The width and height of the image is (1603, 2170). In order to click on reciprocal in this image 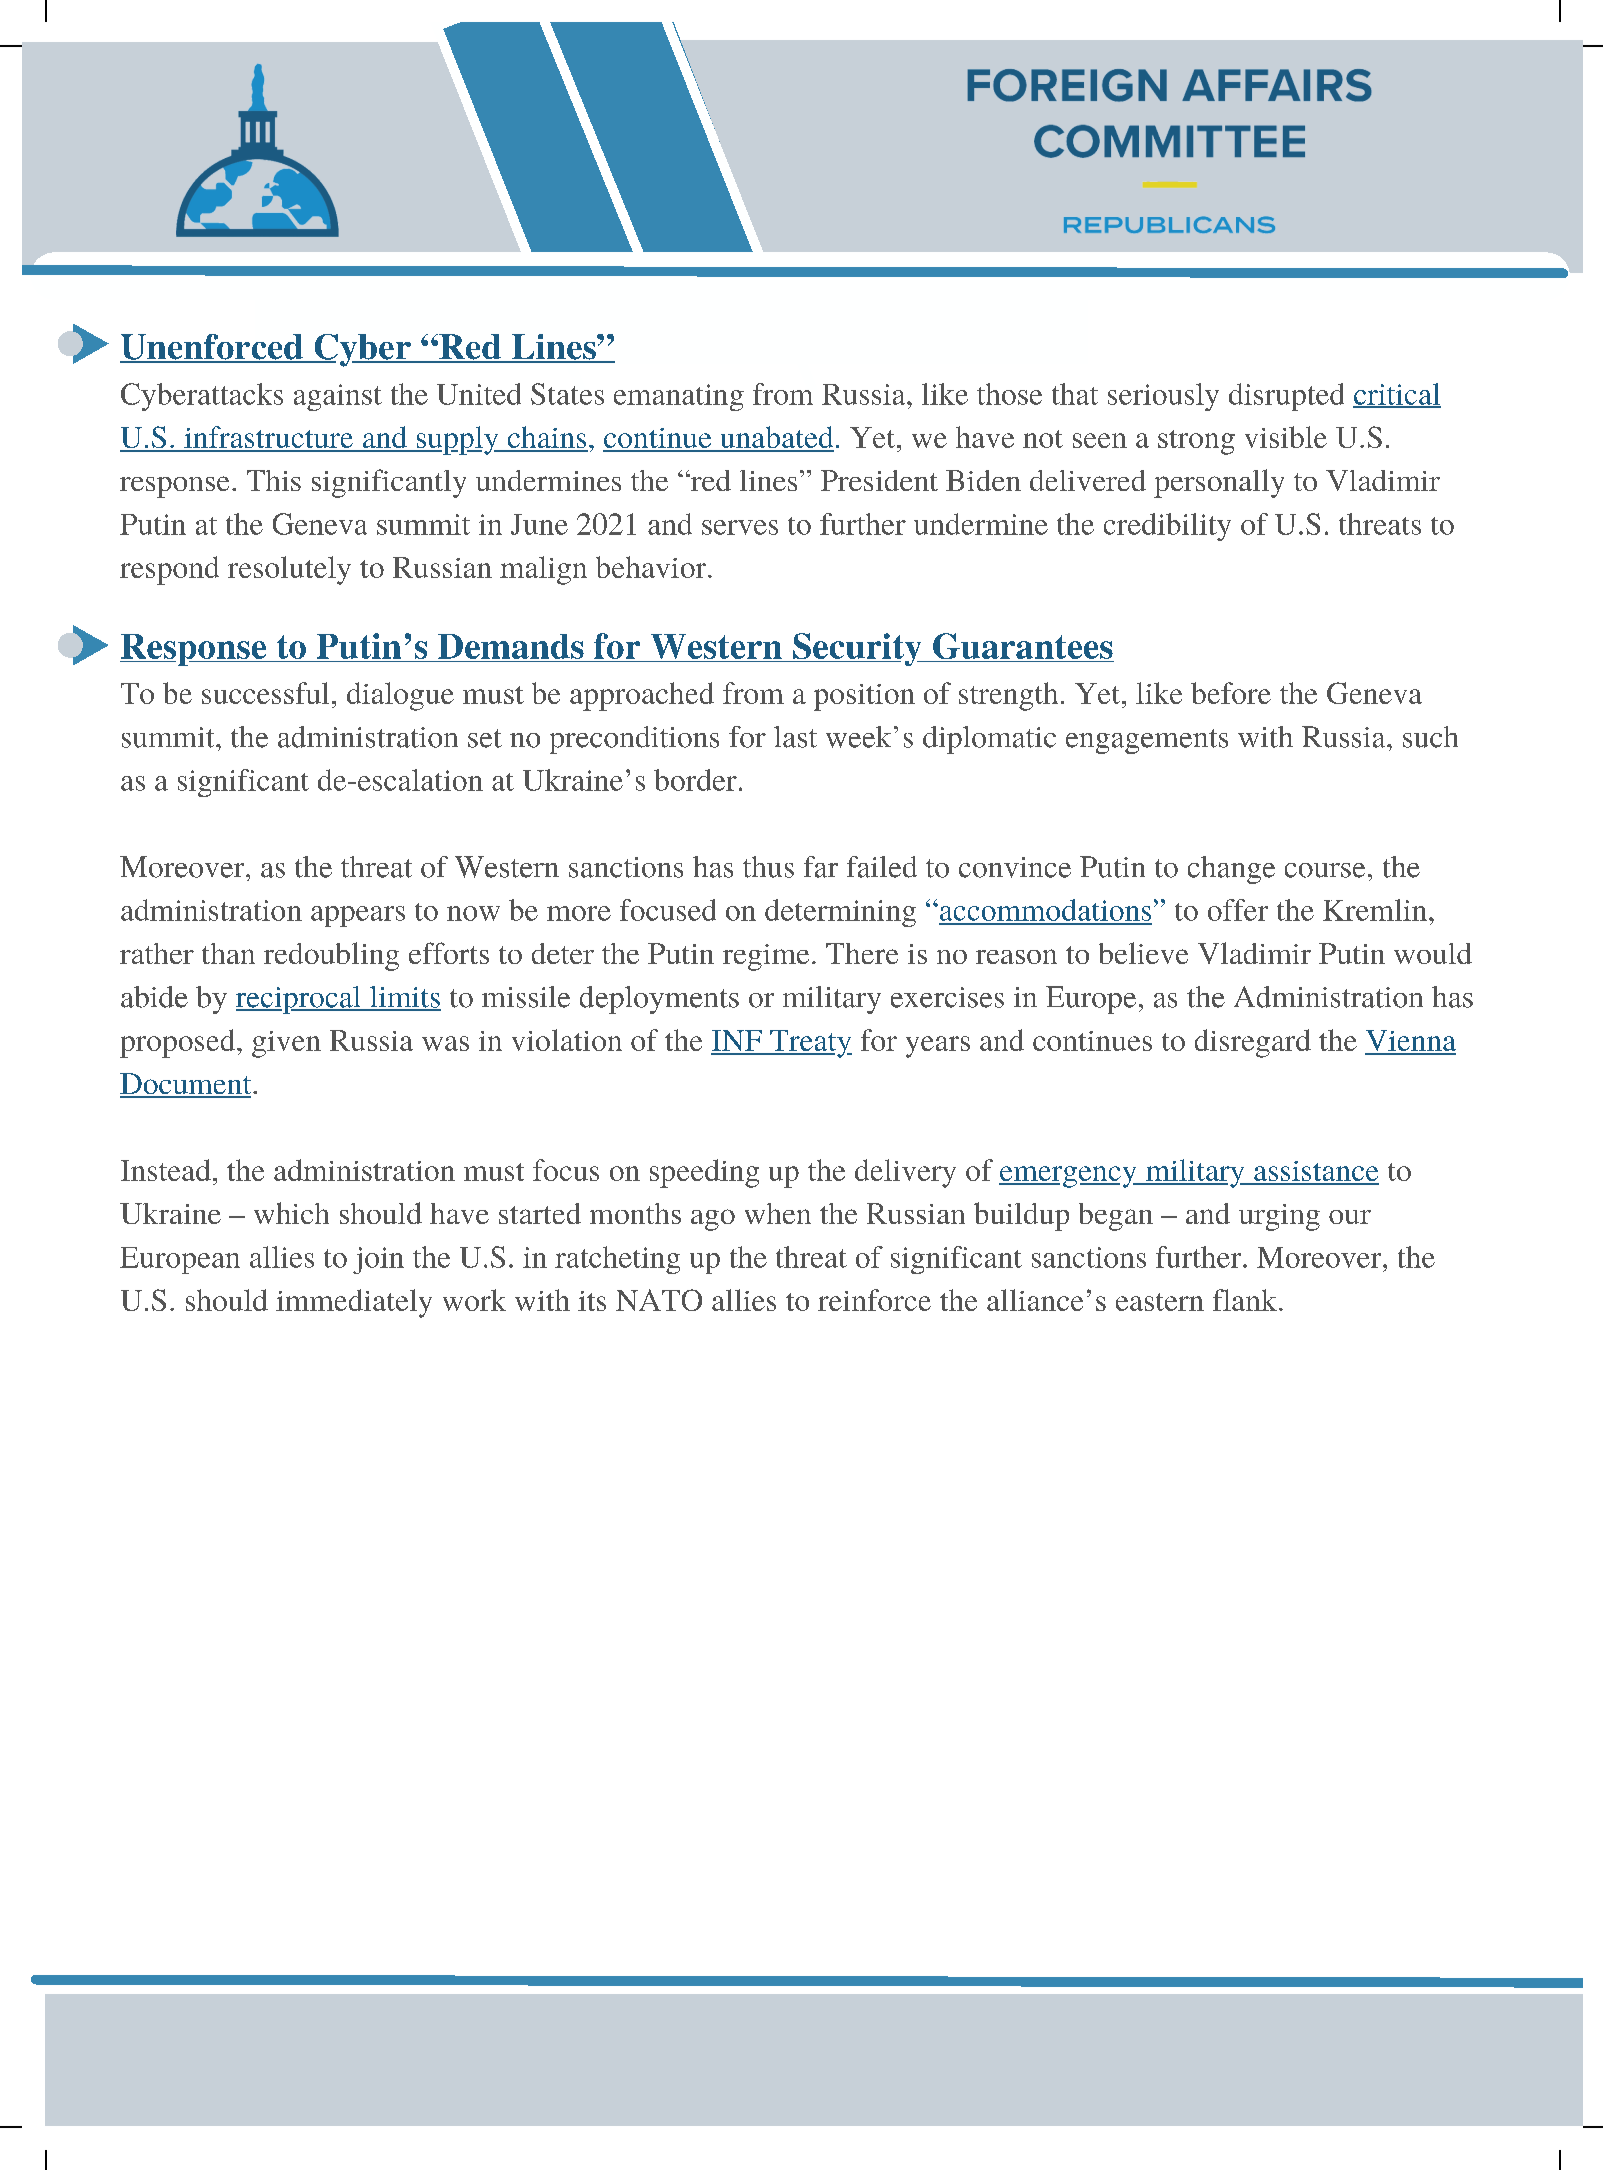, I will do `click(299, 1000)`.
